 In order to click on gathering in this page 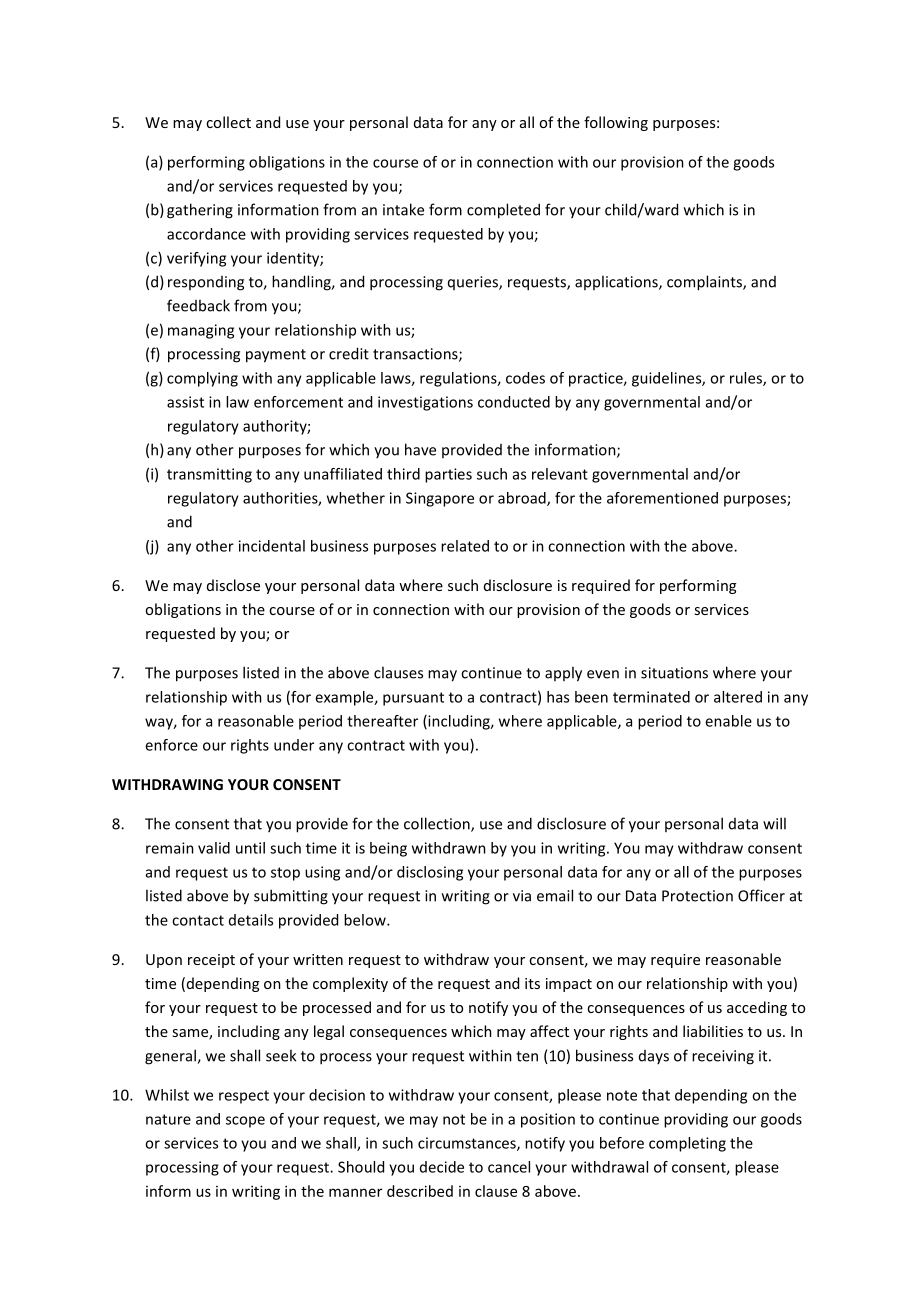, I will do `click(200, 211)`.
